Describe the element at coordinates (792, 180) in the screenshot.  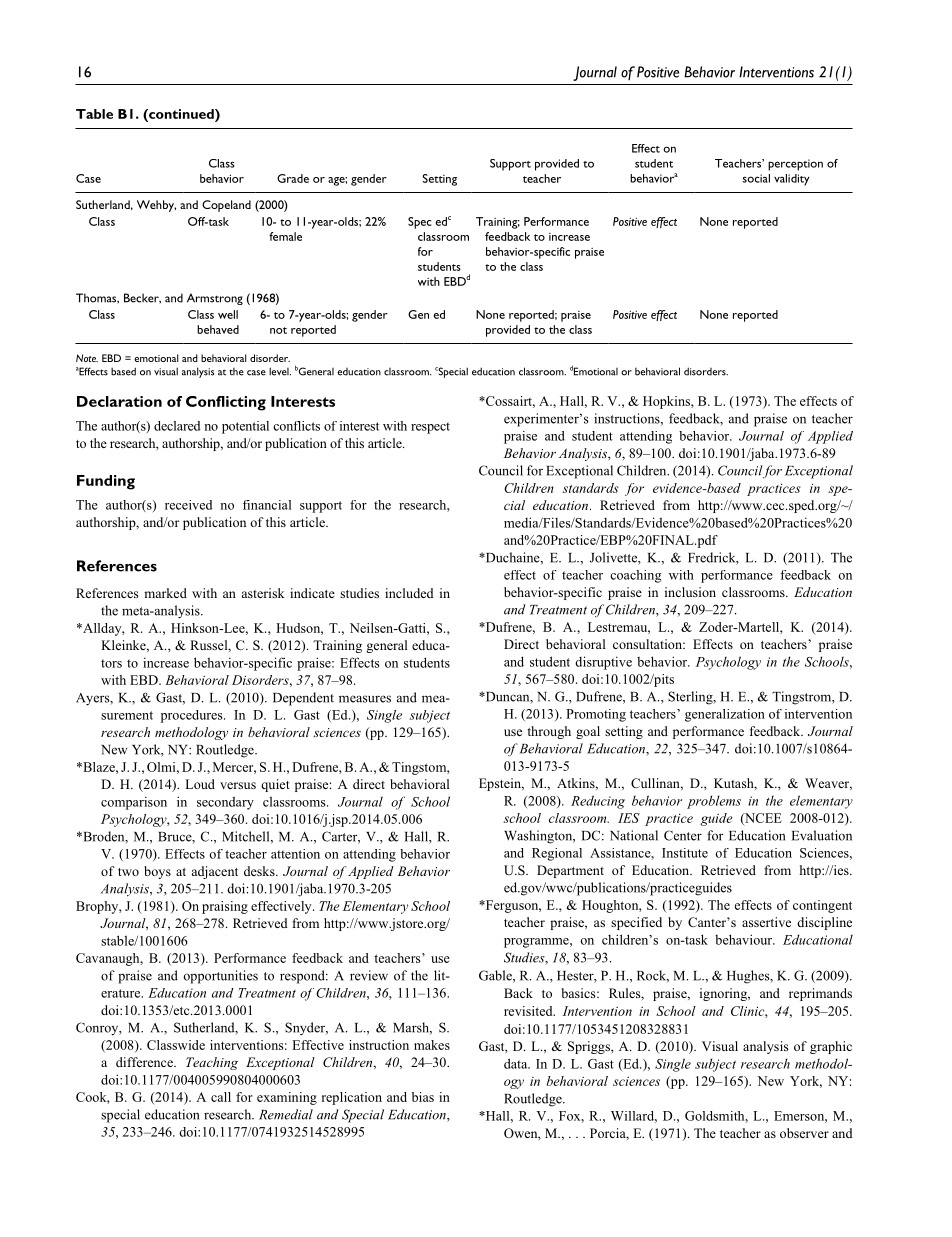
I see `validity` at that location.
